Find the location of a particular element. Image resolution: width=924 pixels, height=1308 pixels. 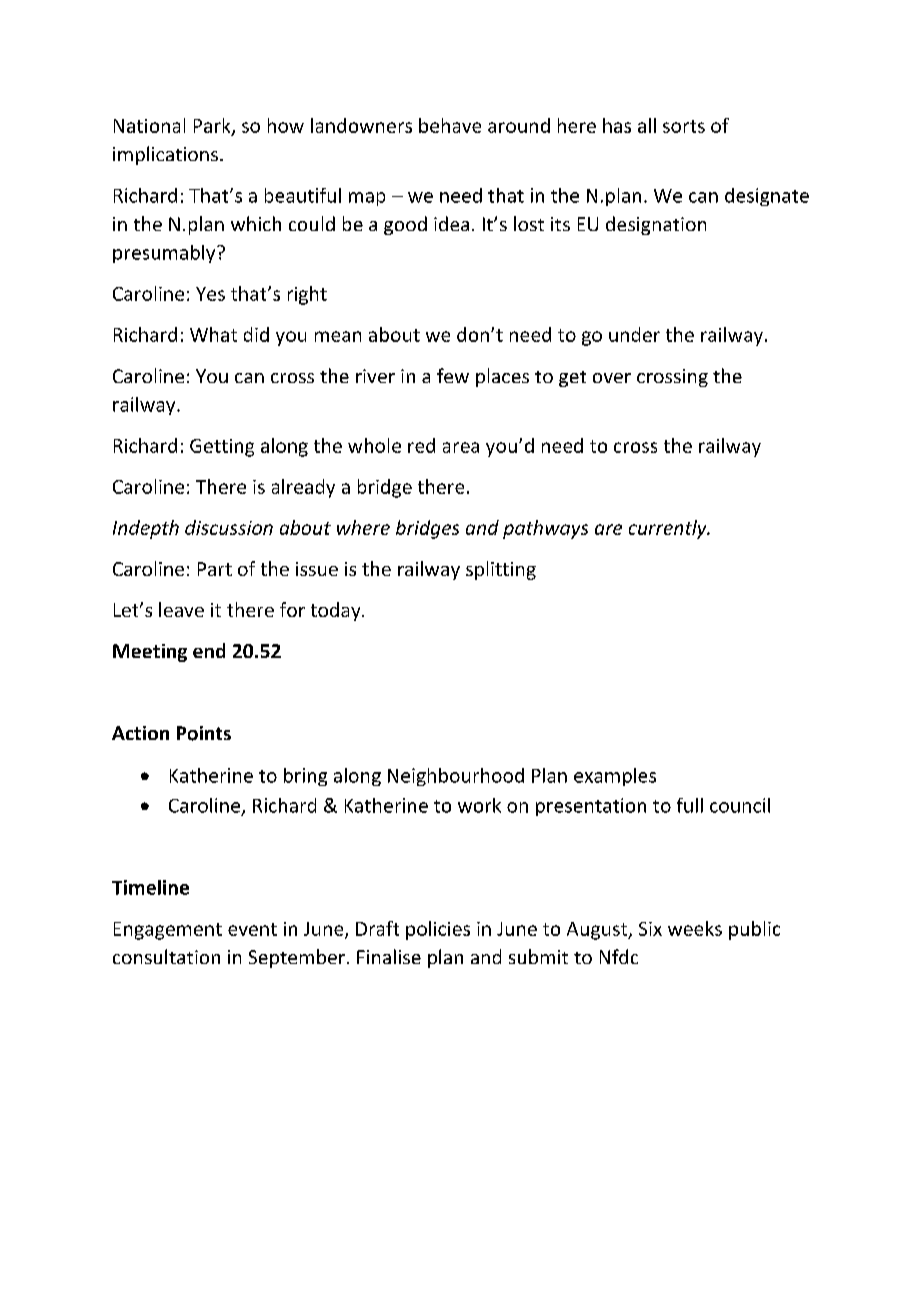

event is located at coordinates (252, 929).
